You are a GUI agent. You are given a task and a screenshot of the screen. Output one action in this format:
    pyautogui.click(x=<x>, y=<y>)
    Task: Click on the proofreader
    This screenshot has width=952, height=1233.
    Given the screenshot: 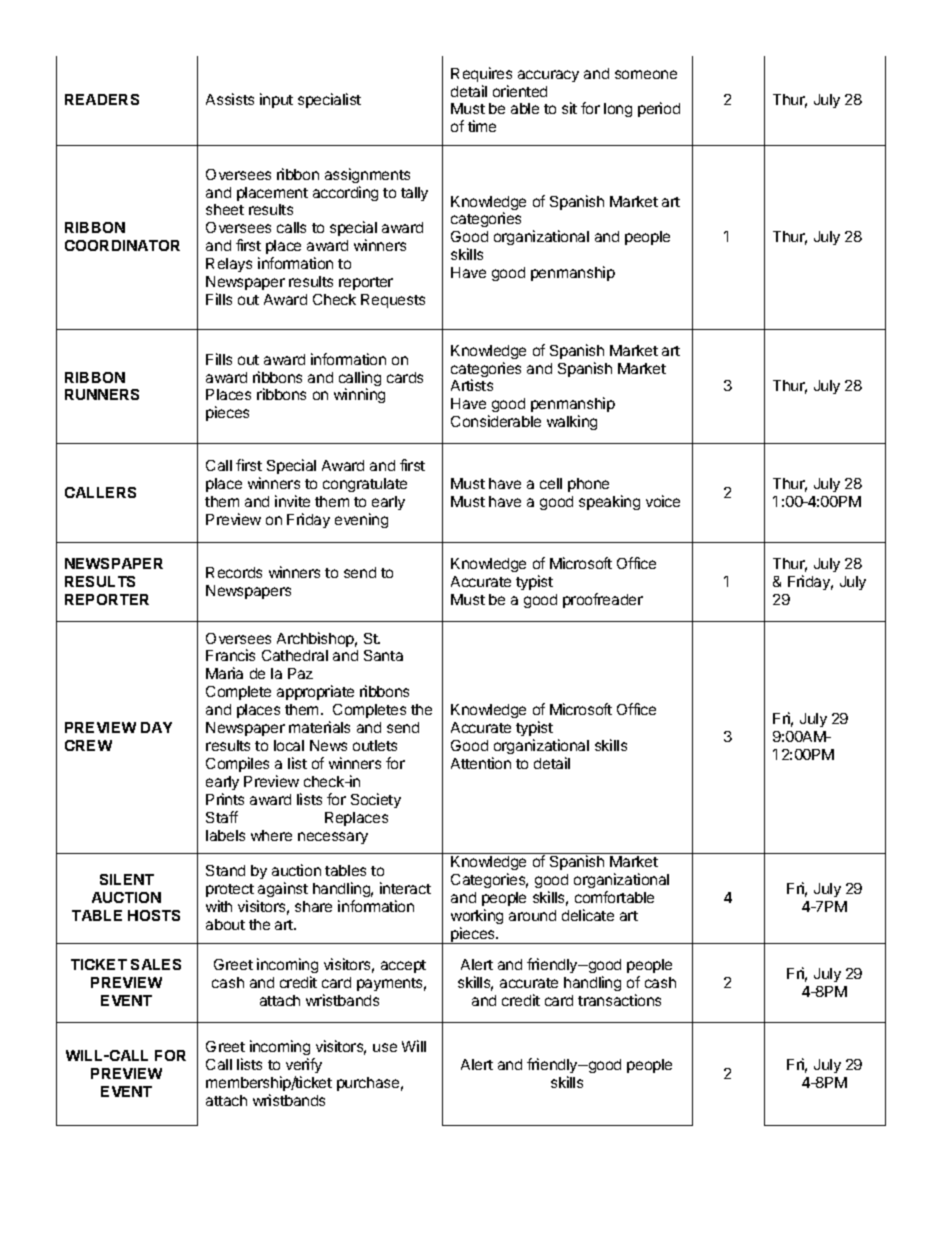 What is the action you would take?
    pyautogui.click(x=603, y=600)
